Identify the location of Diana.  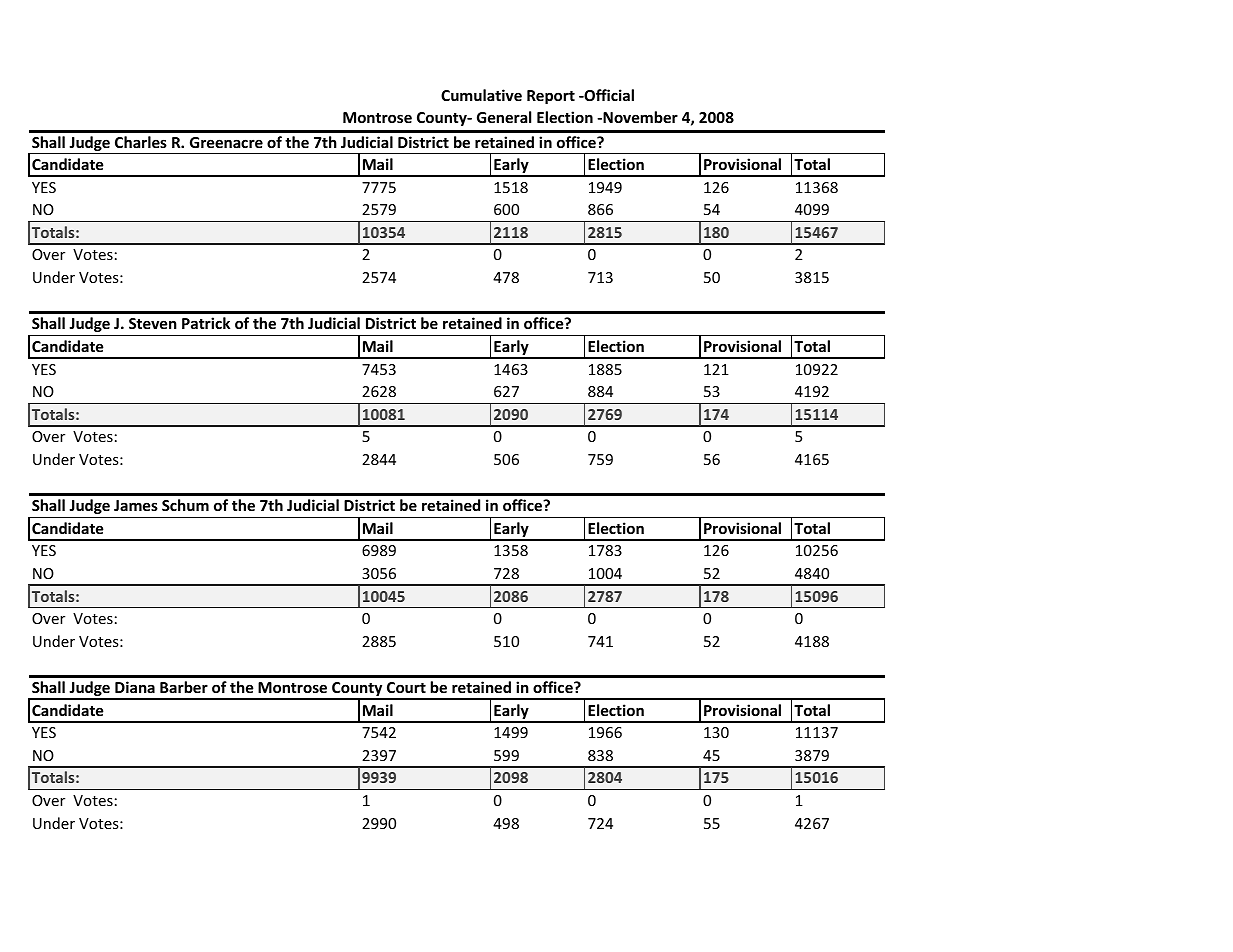
(135, 687).
